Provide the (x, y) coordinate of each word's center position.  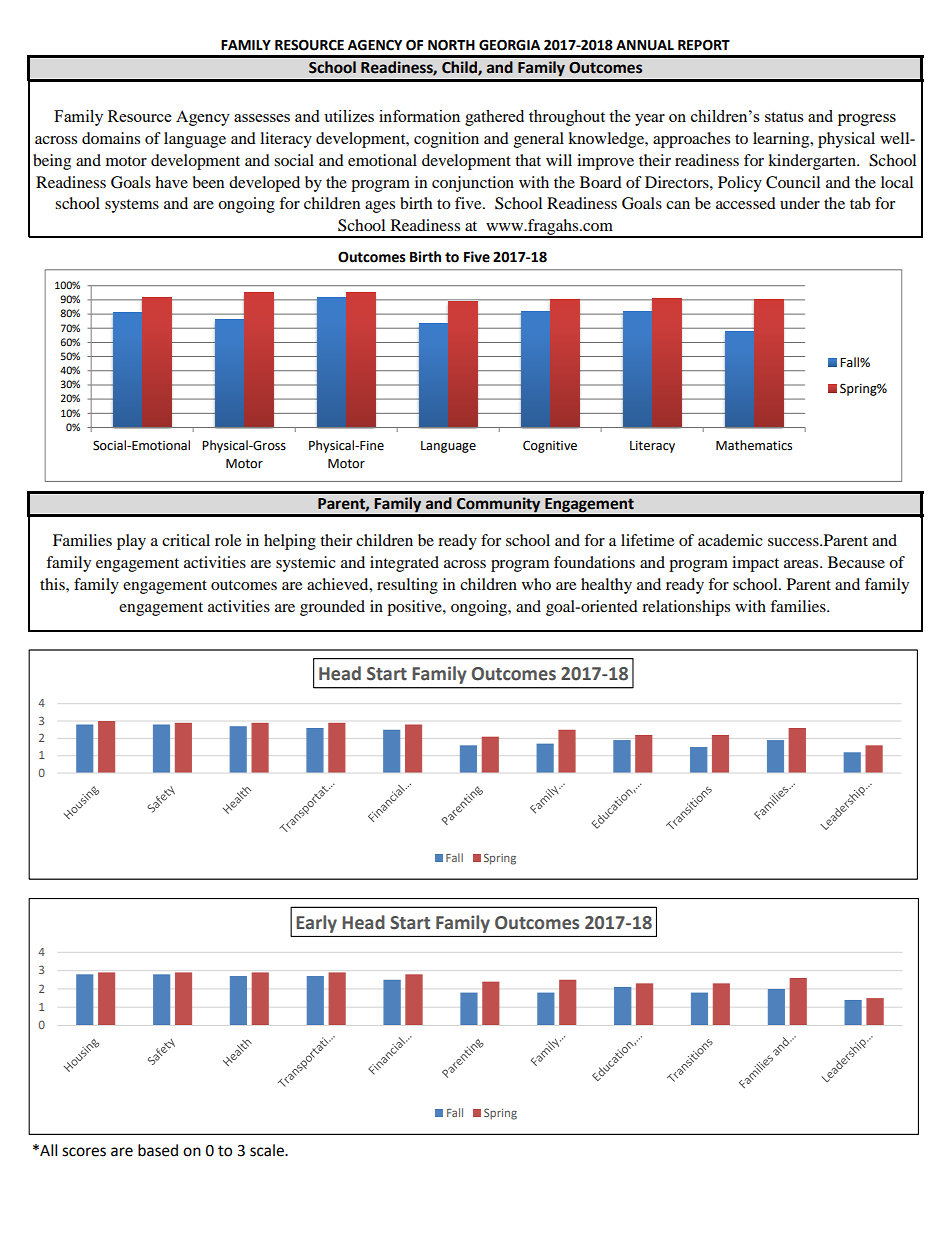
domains (111, 138)
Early (317, 924)
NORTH (451, 45)
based (158, 1150)
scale (268, 1150)
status (784, 117)
